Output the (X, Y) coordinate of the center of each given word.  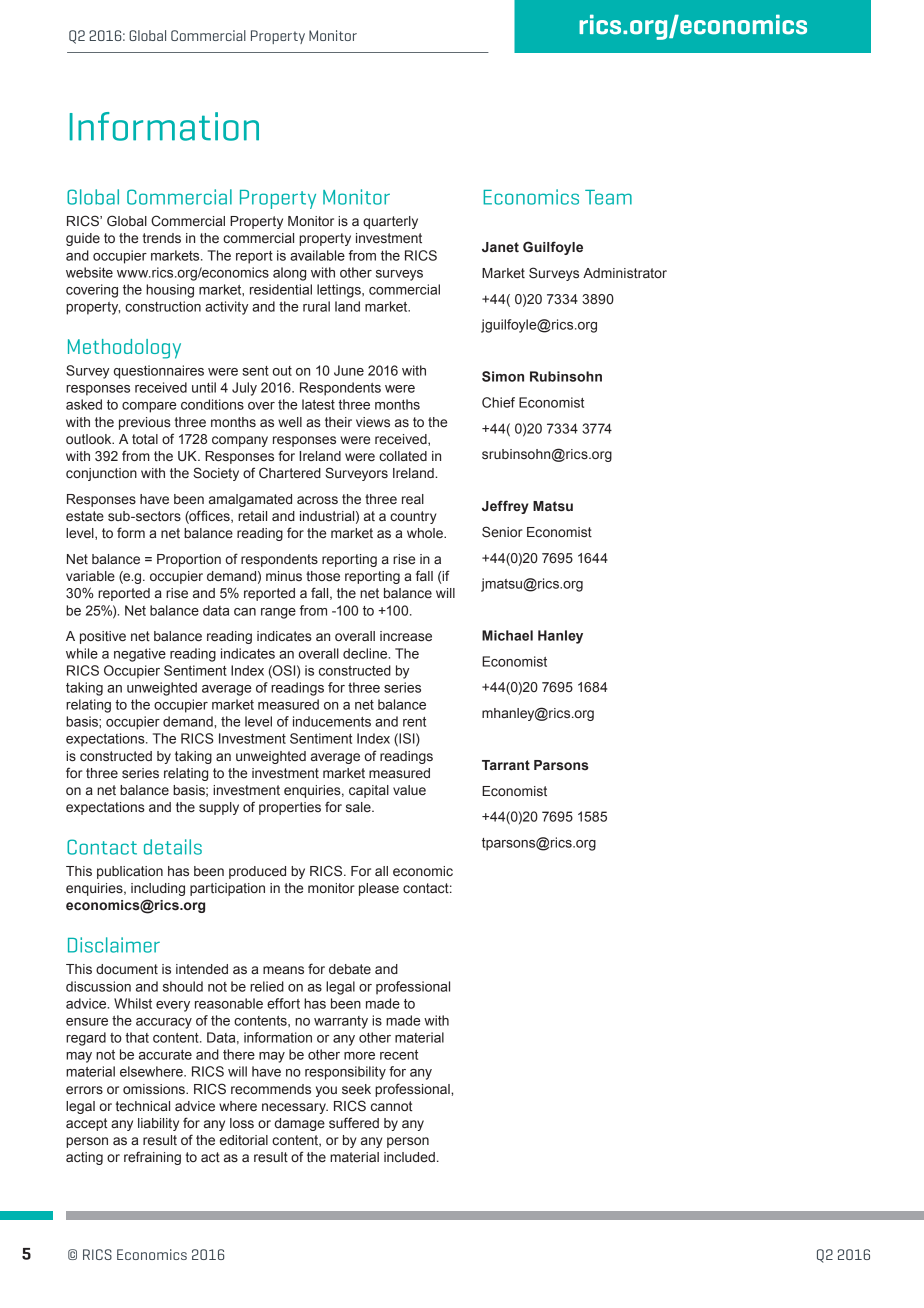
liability (158, 1124)
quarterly (390, 222)
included (409, 1157)
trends (162, 238)
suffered (354, 1122)
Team (608, 197)
